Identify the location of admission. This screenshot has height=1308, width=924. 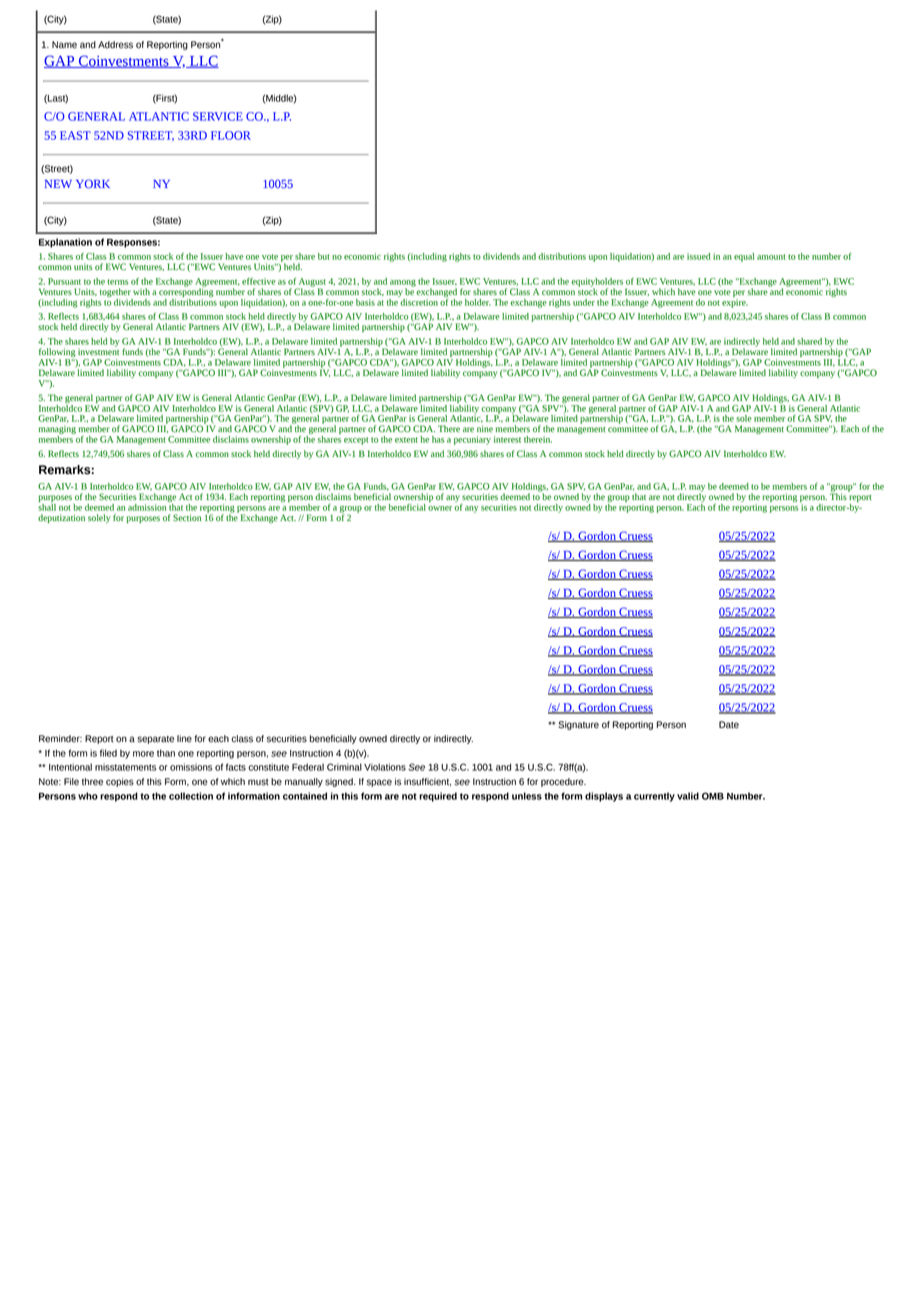
(147, 507).
